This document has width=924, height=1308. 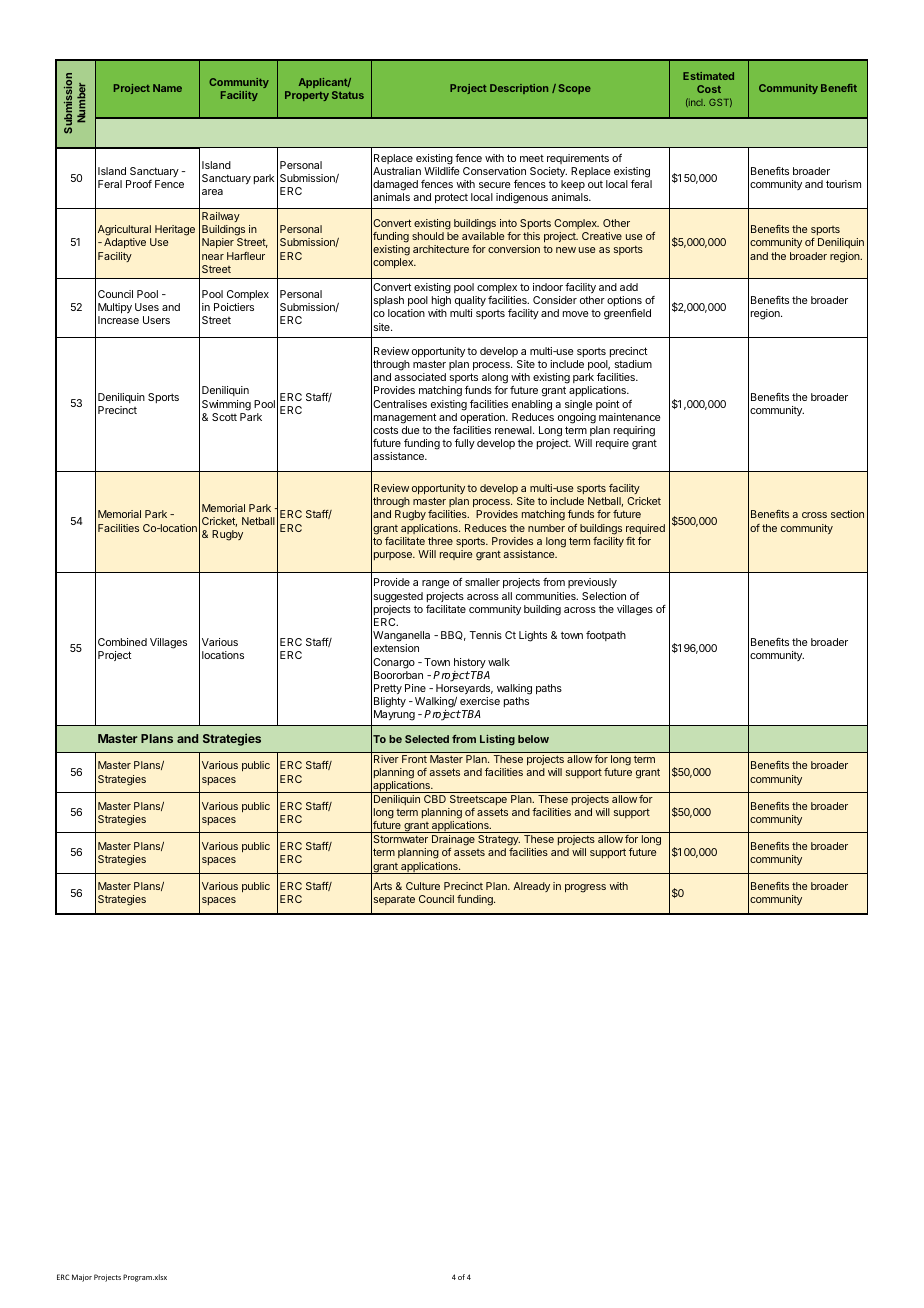 I want to click on Name, so click(x=167, y=88).
